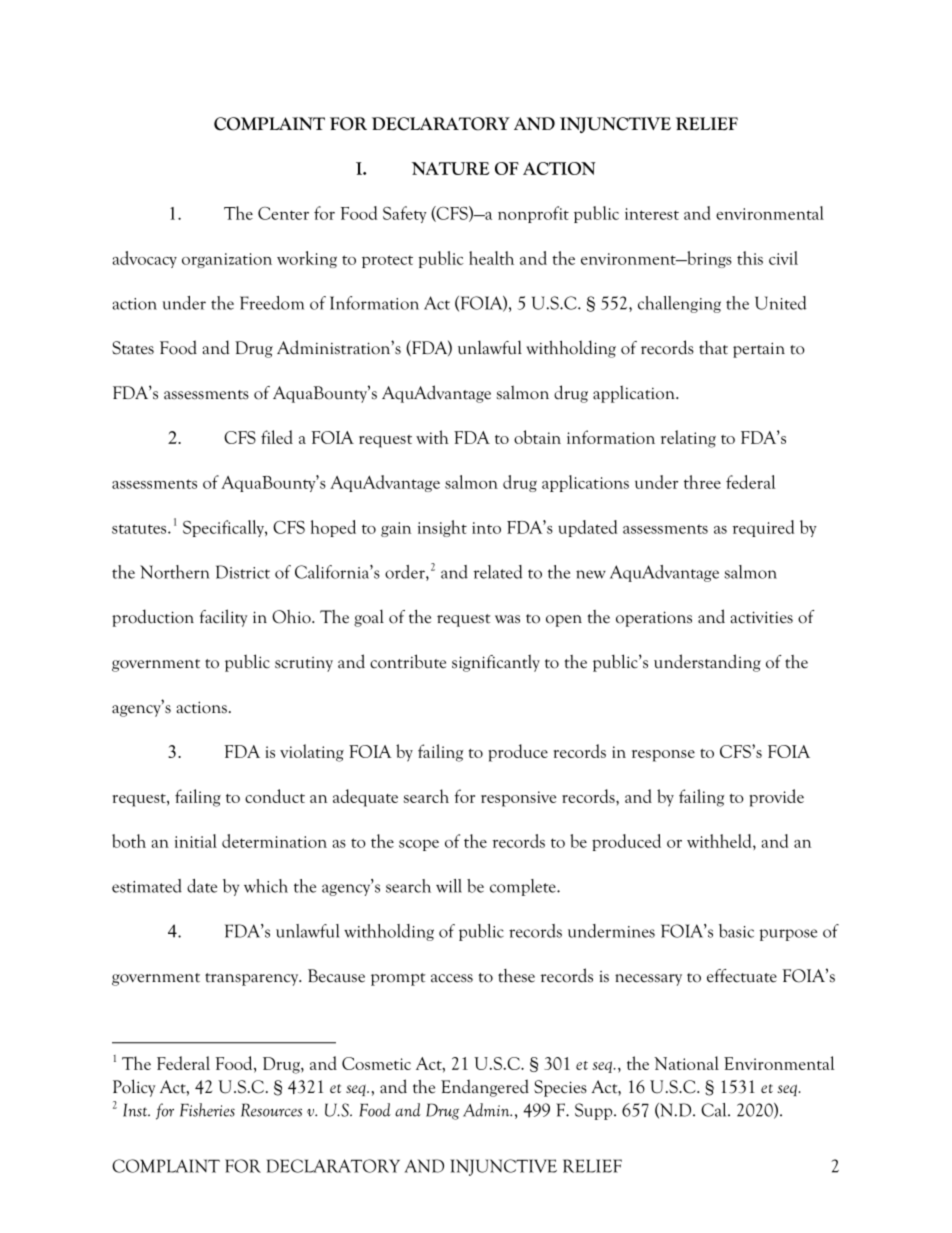 This page has height=1233, width=952. What do you see at coordinates (485, 1088) in the page?
I see `Endangered` at bounding box center [485, 1088].
